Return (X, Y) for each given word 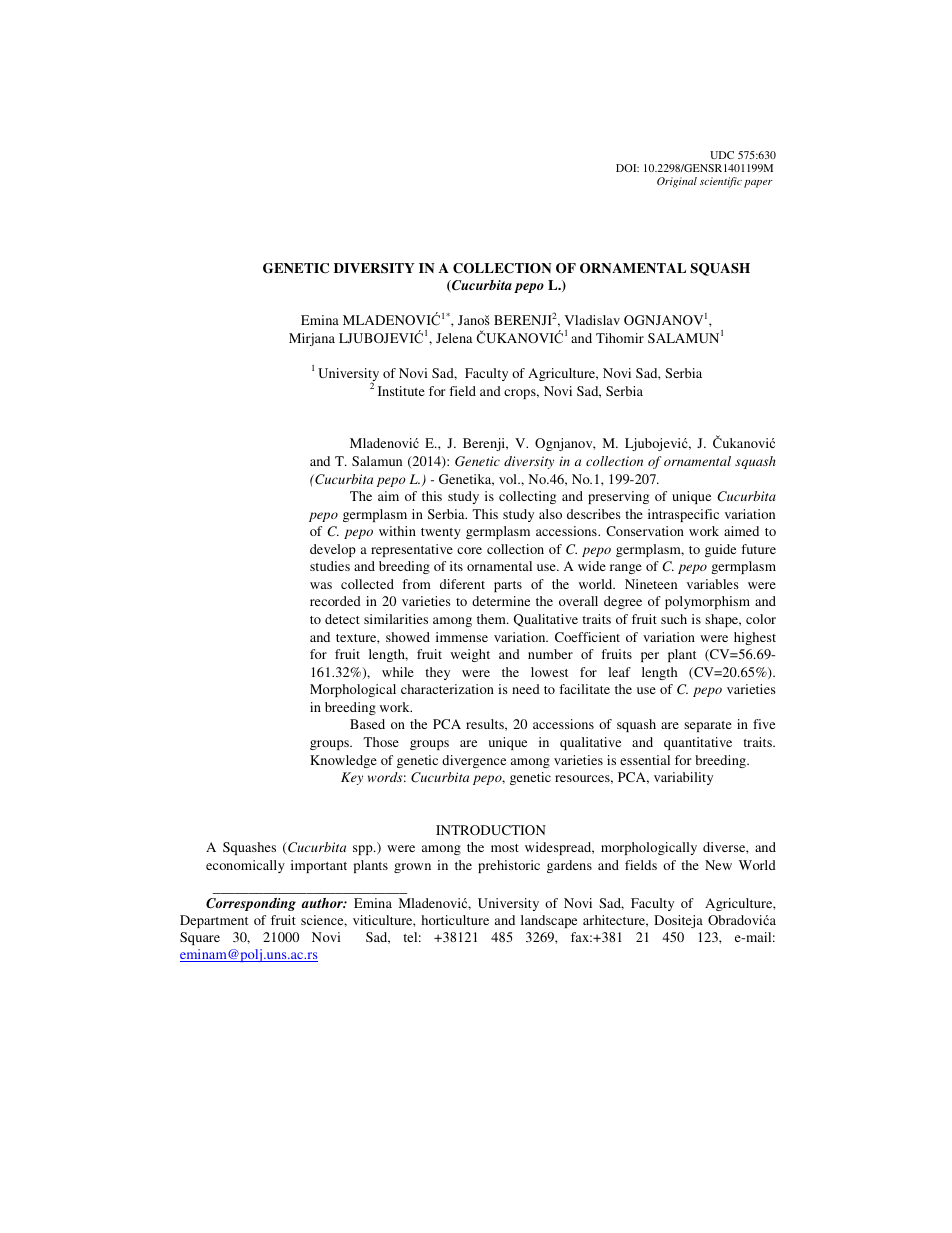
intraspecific (683, 515)
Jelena (454, 338)
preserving (618, 497)
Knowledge (343, 761)
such (674, 619)
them (492, 619)
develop (333, 550)
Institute (401, 391)
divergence (474, 761)
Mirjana (312, 339)
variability (683, 778)
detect (342, 619)
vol (509, 479)
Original (677, 182)
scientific (721, 182)
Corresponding (251, 904)
